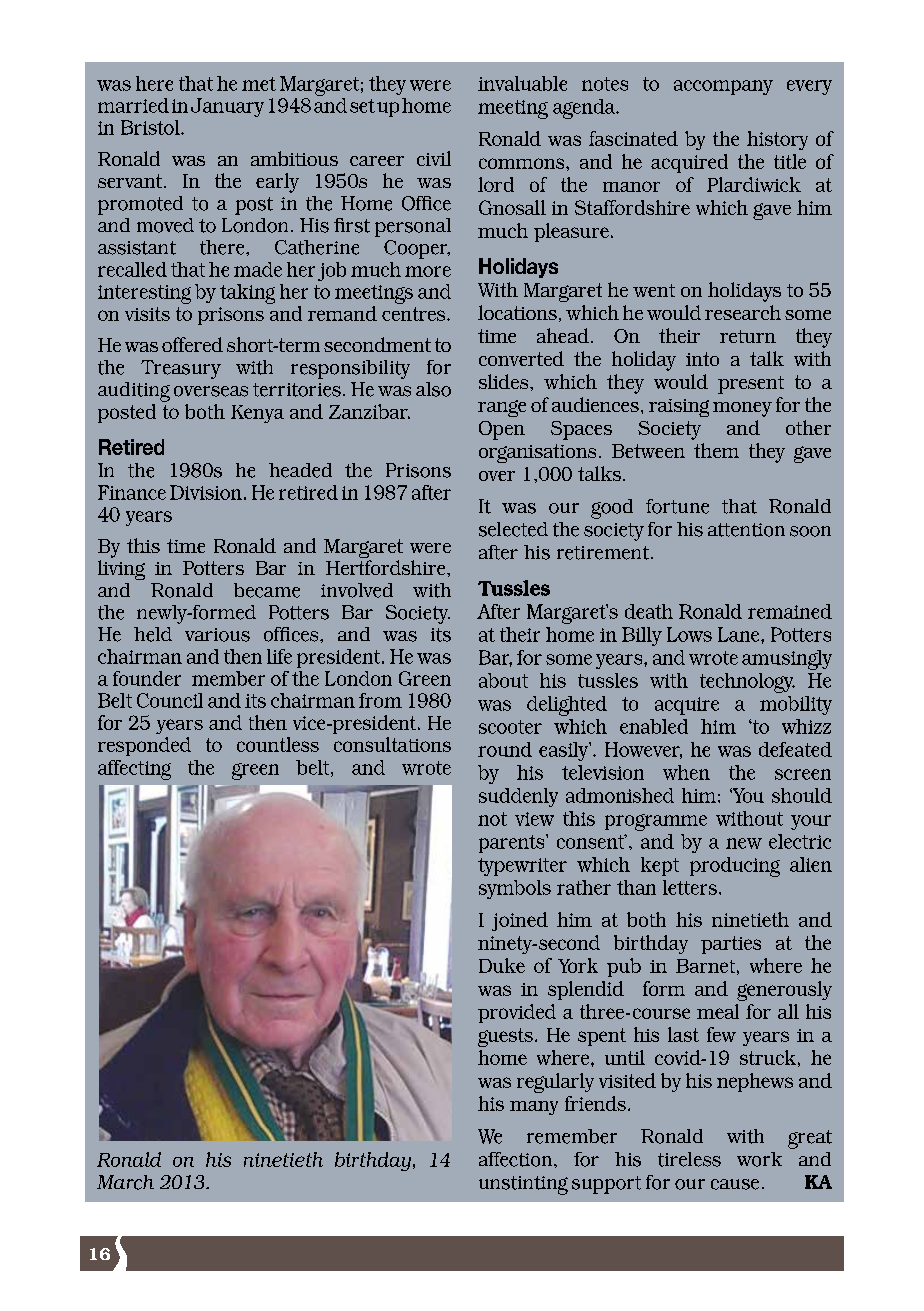 Image resolution: width=924 pixels, height=1311 pixels. Describe the element at coordinates (125, 1182) in the image. I see `March` at that location.
